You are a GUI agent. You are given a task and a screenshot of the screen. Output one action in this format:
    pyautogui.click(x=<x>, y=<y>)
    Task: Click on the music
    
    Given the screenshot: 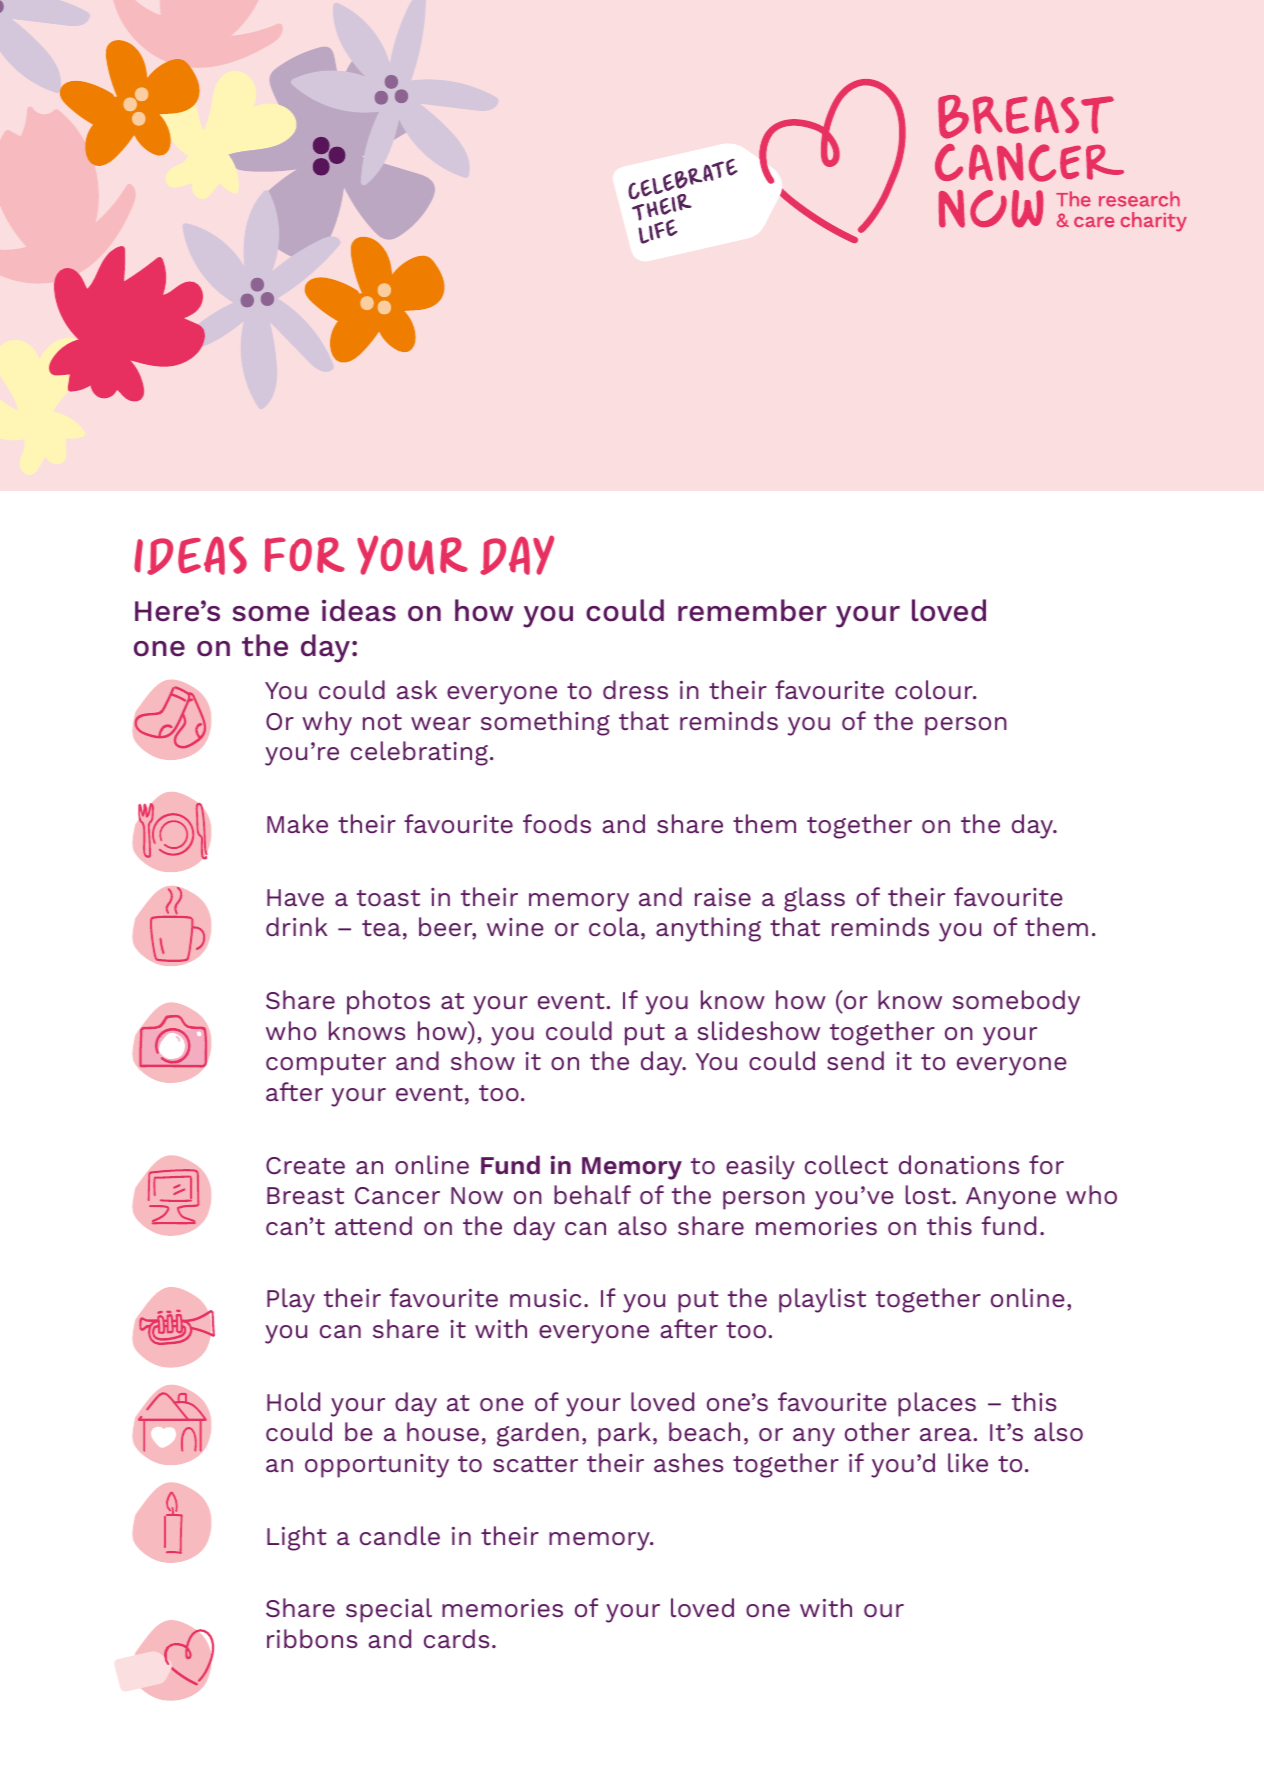 What is the action you would take?
    pyautogui.click(x=545, y=1298)
